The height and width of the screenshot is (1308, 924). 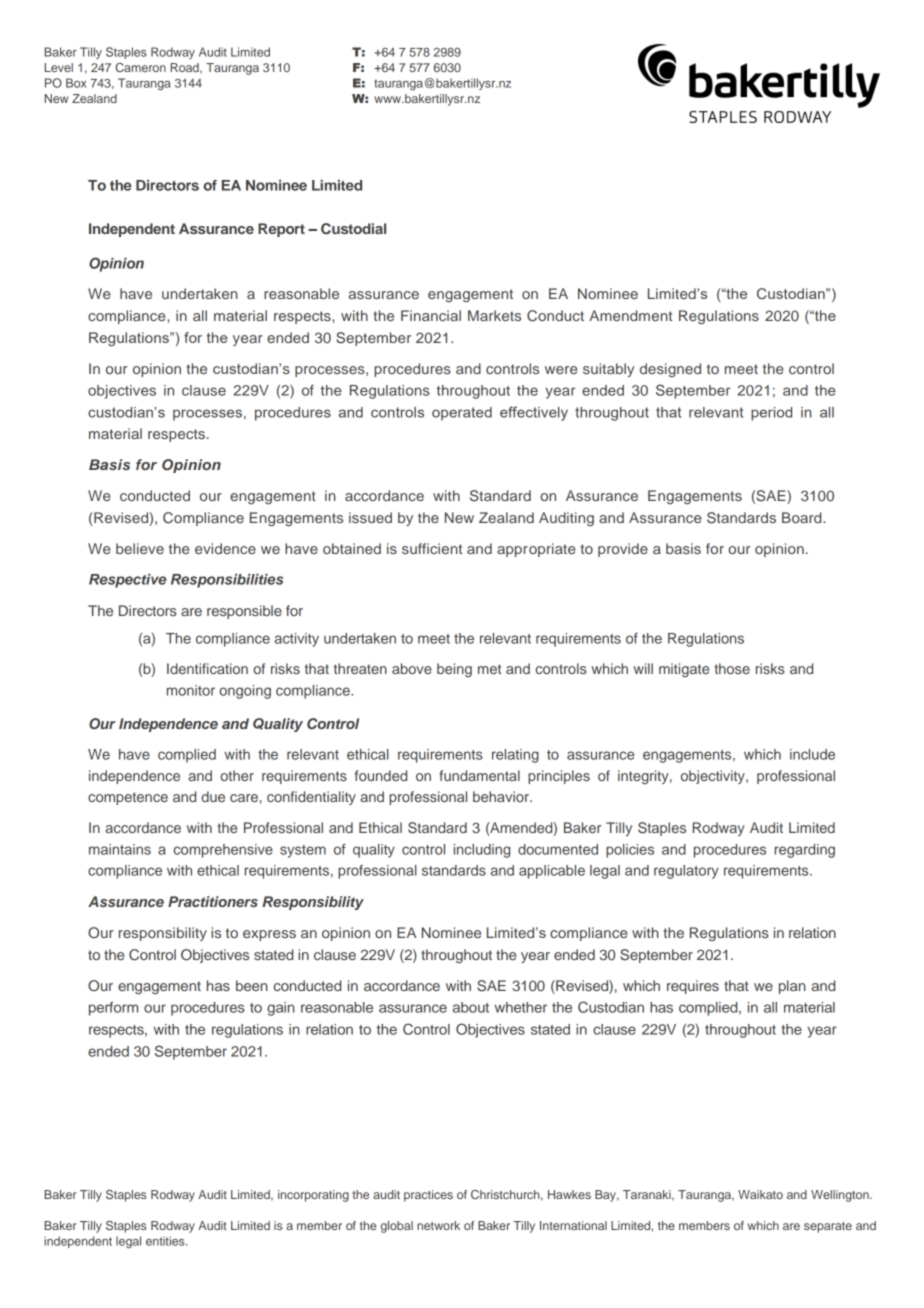 What do you see at coordinates (428, 1196) in the screenshot?
I see `practices` at bounding box center [428, 1196].
